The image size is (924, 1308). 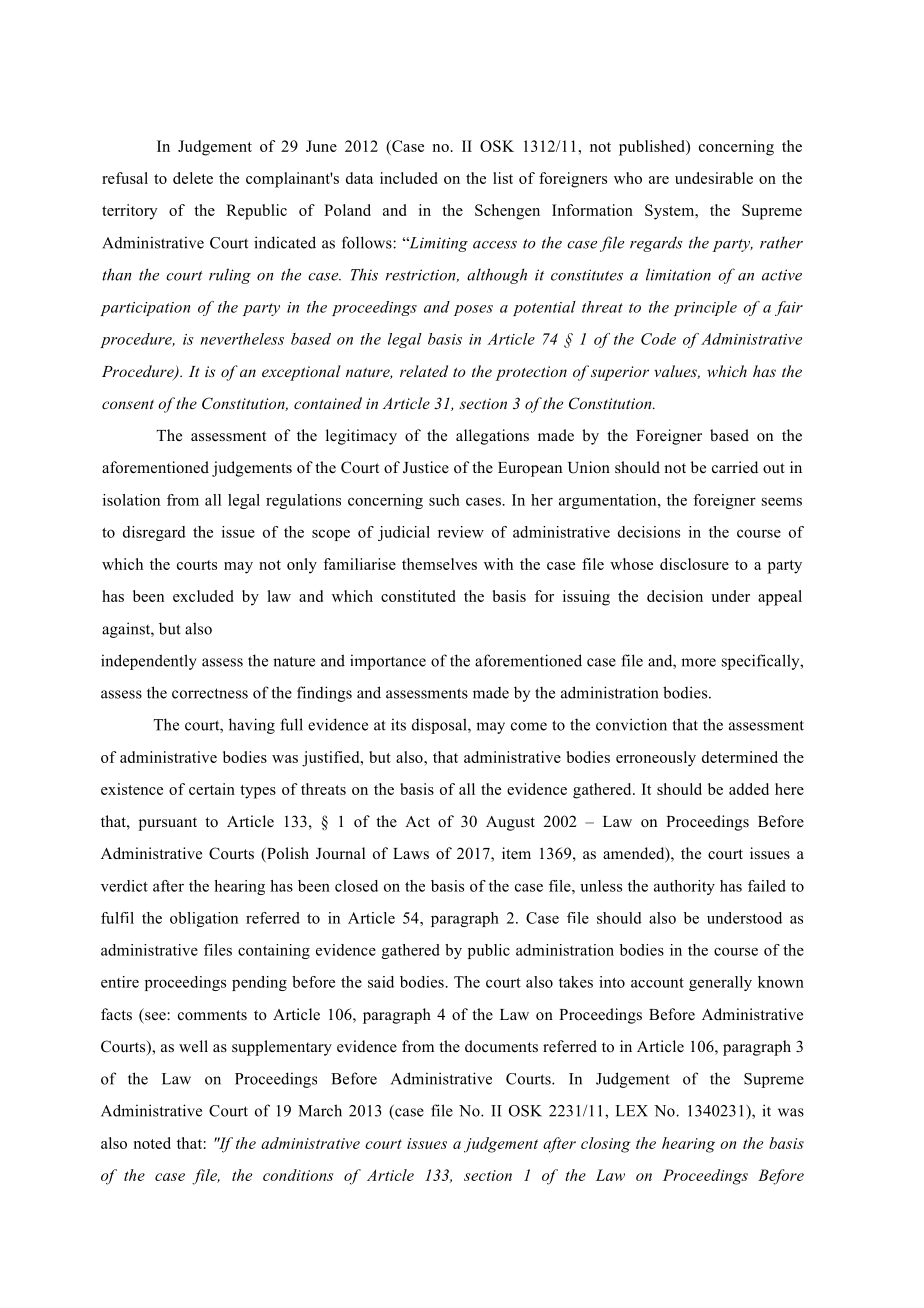 I want to click on documents, so click(x=501, y=1046).
